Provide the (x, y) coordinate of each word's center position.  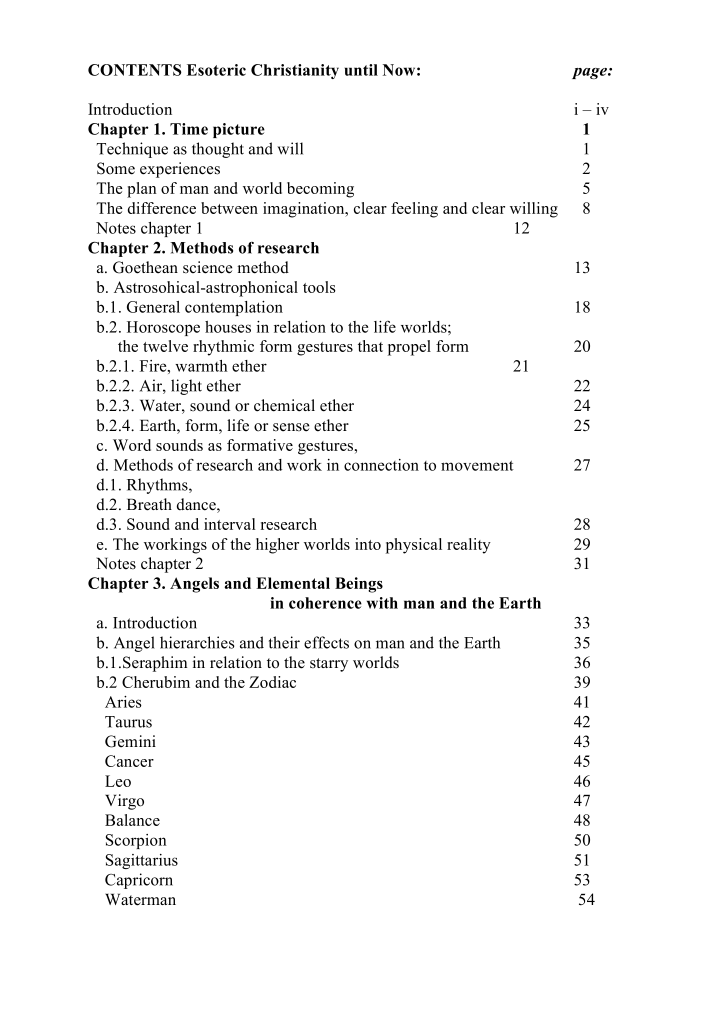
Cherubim (156, 682)
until (361, 70)
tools (319, 287)
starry (329, 665)
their (284, 642)
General (153, 307)
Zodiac (272, 682)
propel (409, 348)
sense (291, 427)
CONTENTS (135, 70)
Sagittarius (142, 861)
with (382, 603)
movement (477, 465)
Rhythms (158, 486)
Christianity (295, 71)
